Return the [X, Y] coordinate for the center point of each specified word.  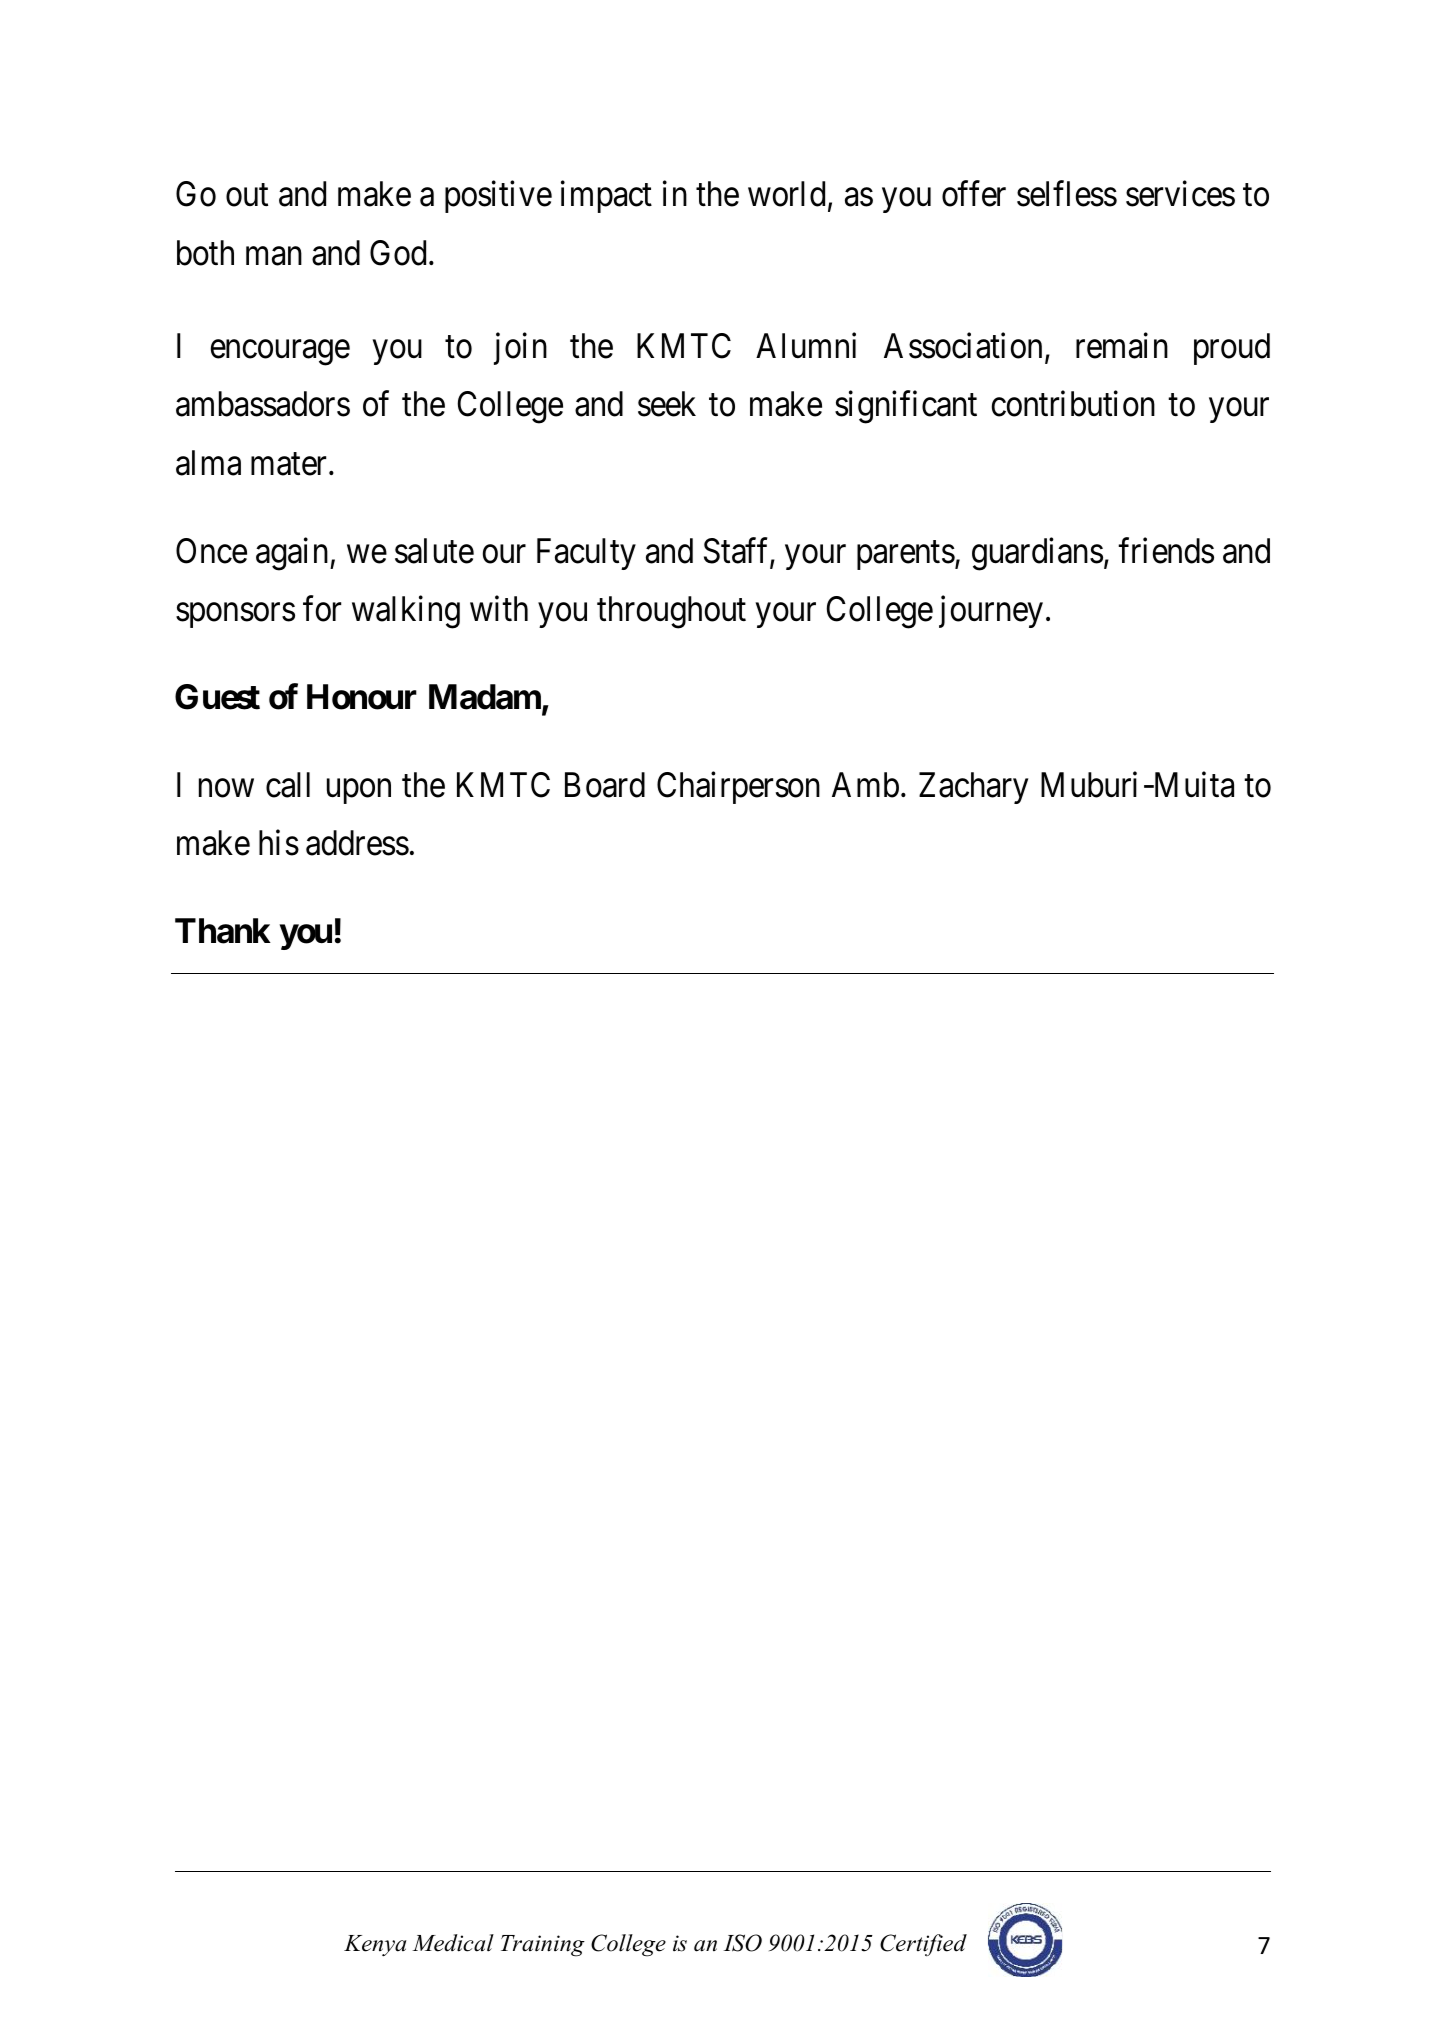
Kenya [375, 1945]
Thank [223, 931]
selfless [1067, 194]
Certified [923, 1945]
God [398, 253]
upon [359, 791]
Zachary [973, 788]
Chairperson [738, 788]
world [786, 194]
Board [605, 785]
